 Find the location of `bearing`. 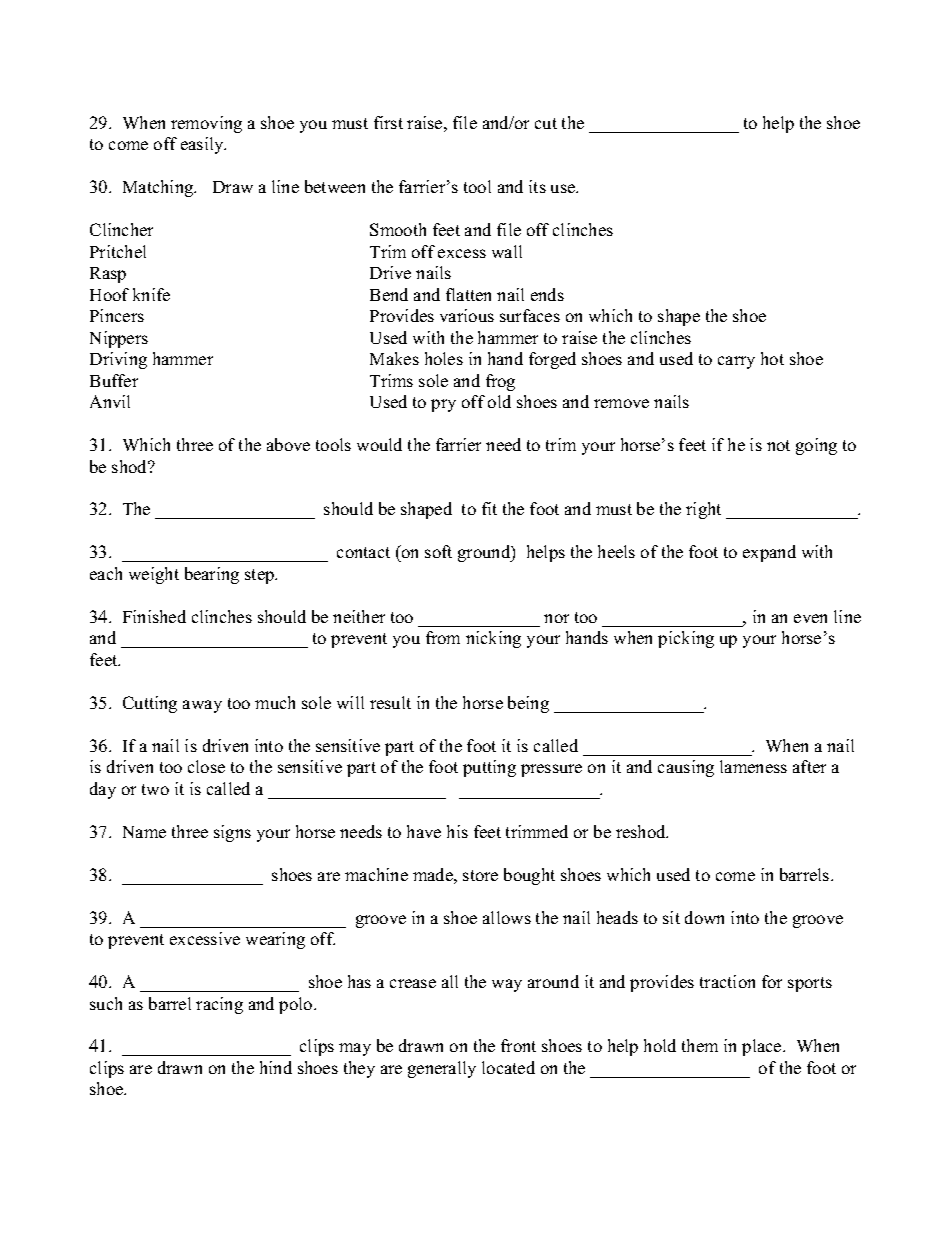

bearing is located at coordinates (212, 575).
